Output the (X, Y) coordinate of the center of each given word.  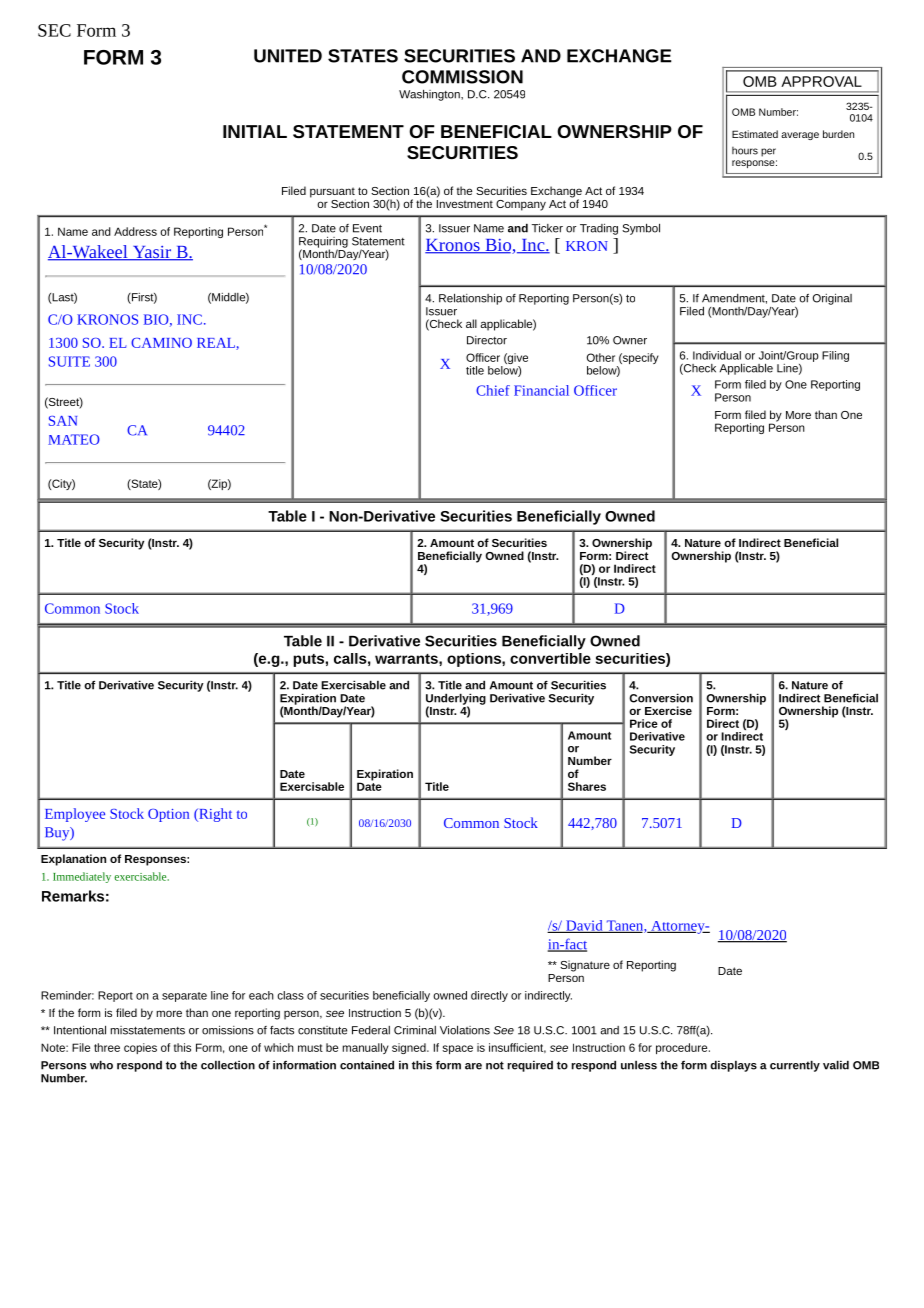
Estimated (755, 134)
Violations (465, 1030)
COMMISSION (462, 77)
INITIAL (255, 131)
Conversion (661, 698)
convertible (550, 658)
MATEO (74, 439)
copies (140, 1048)
